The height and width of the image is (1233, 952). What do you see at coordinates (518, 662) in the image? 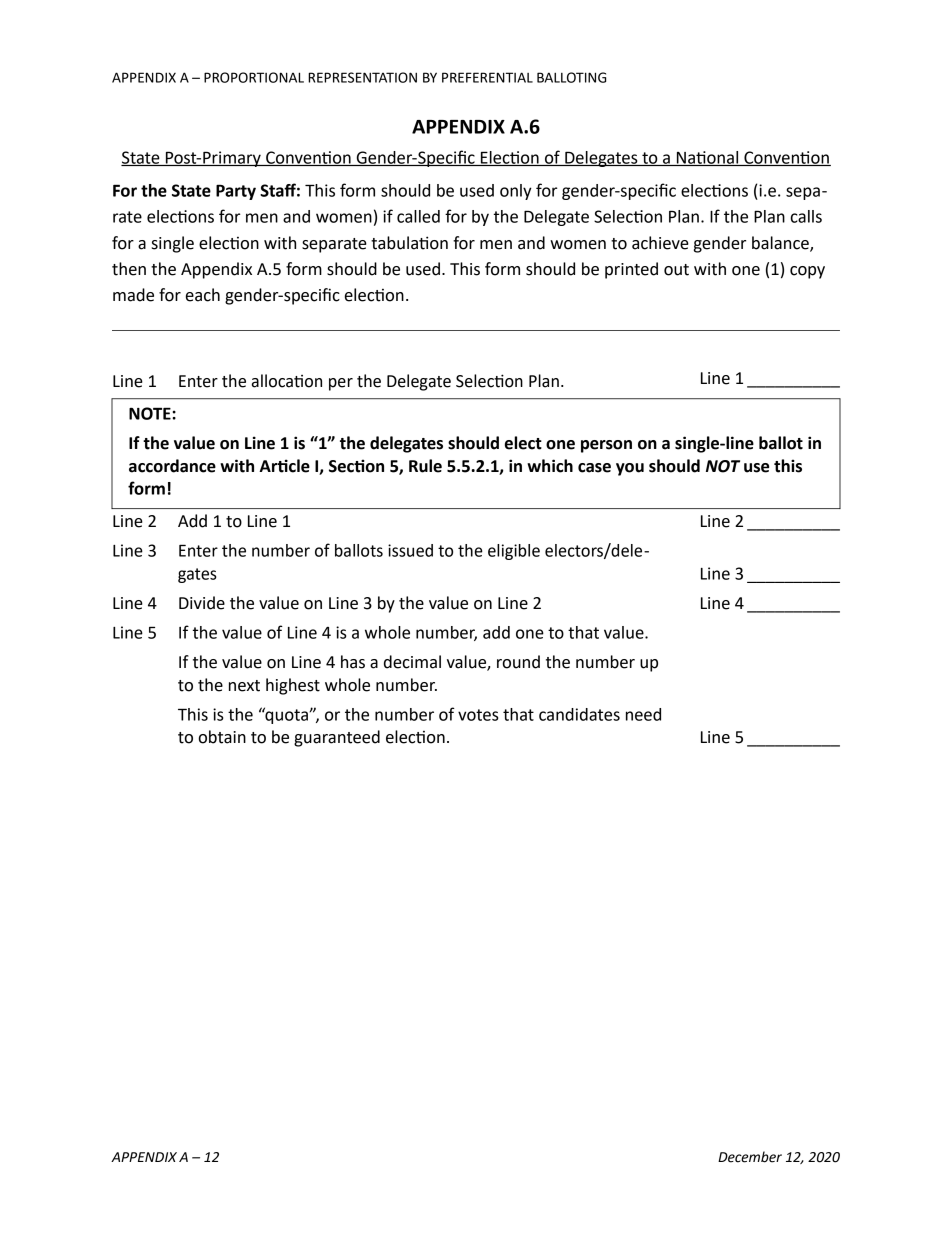
I see `round` at bounding box center [518, 662].
